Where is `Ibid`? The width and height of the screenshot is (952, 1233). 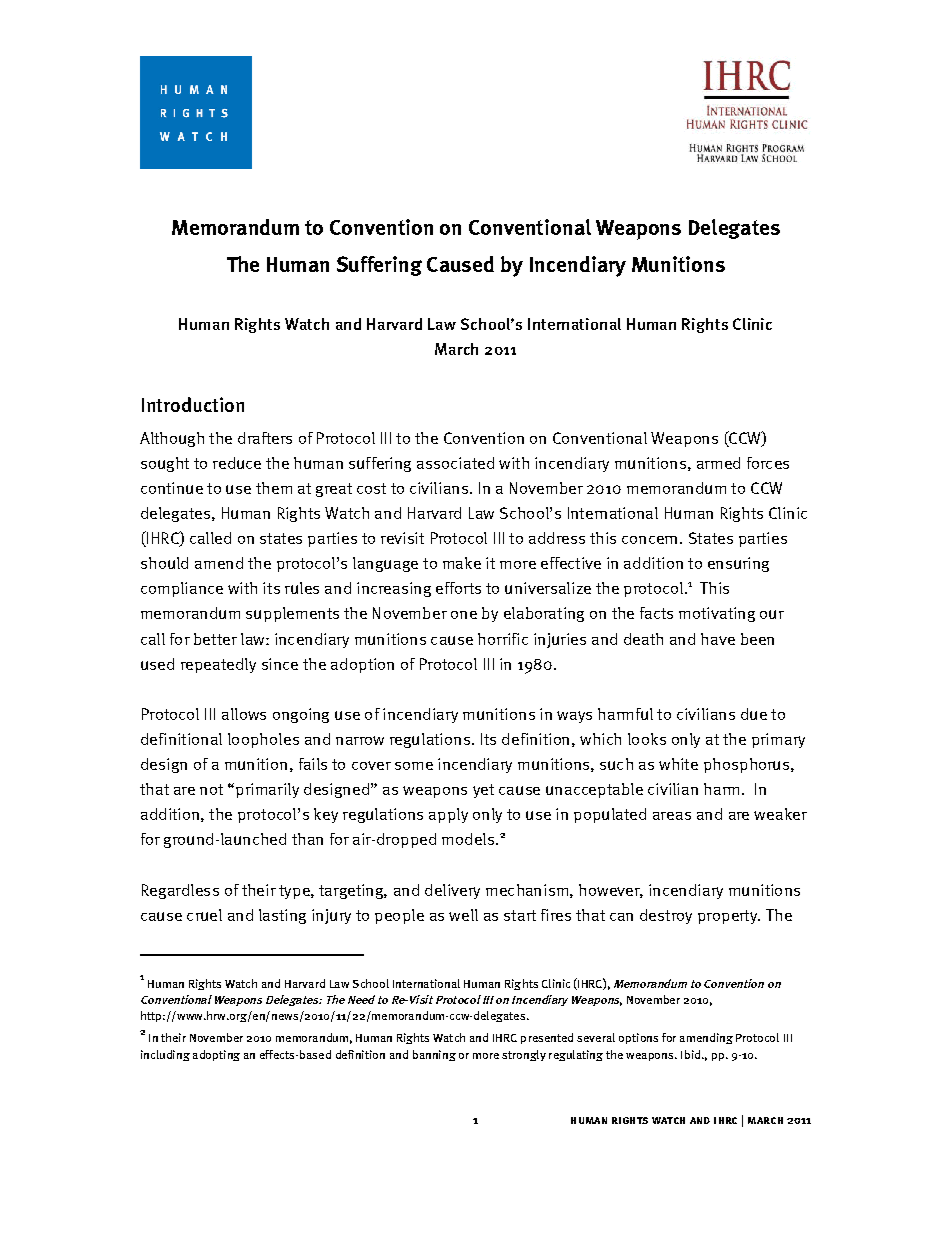
Ibid is located at coordinates (692, 1054).
